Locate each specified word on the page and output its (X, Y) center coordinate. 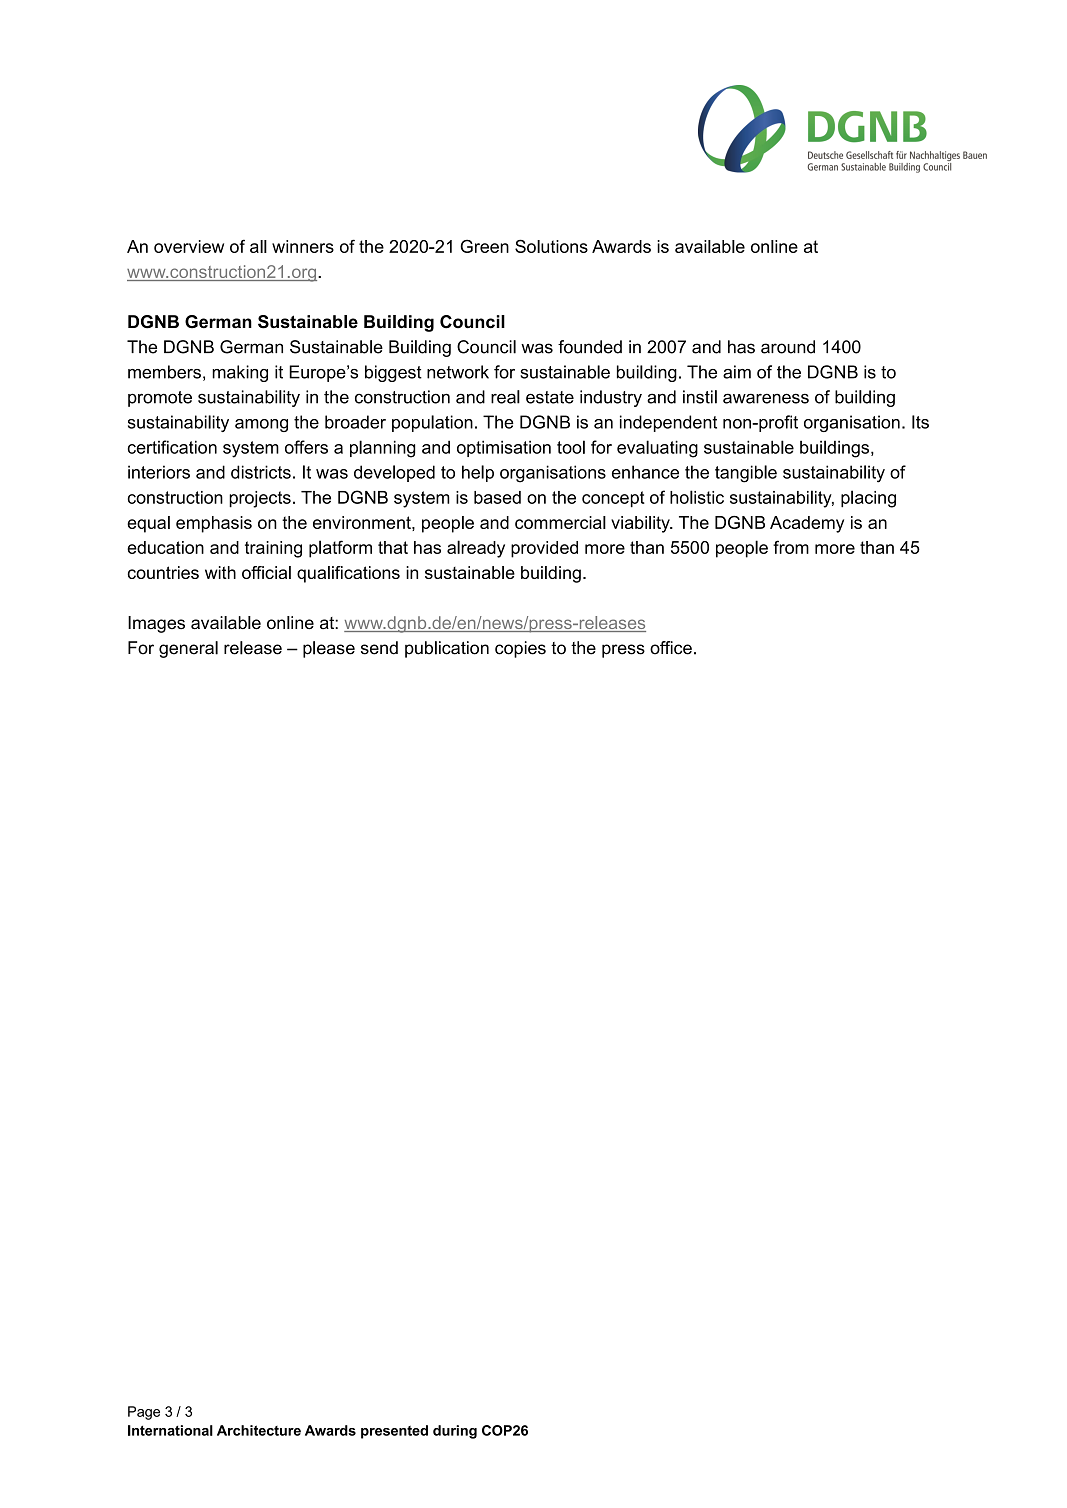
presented (394, 1432)
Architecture (259, 1430)
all (258, 246)
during (455, 1432)
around (788, 347)
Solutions (551, 246)
